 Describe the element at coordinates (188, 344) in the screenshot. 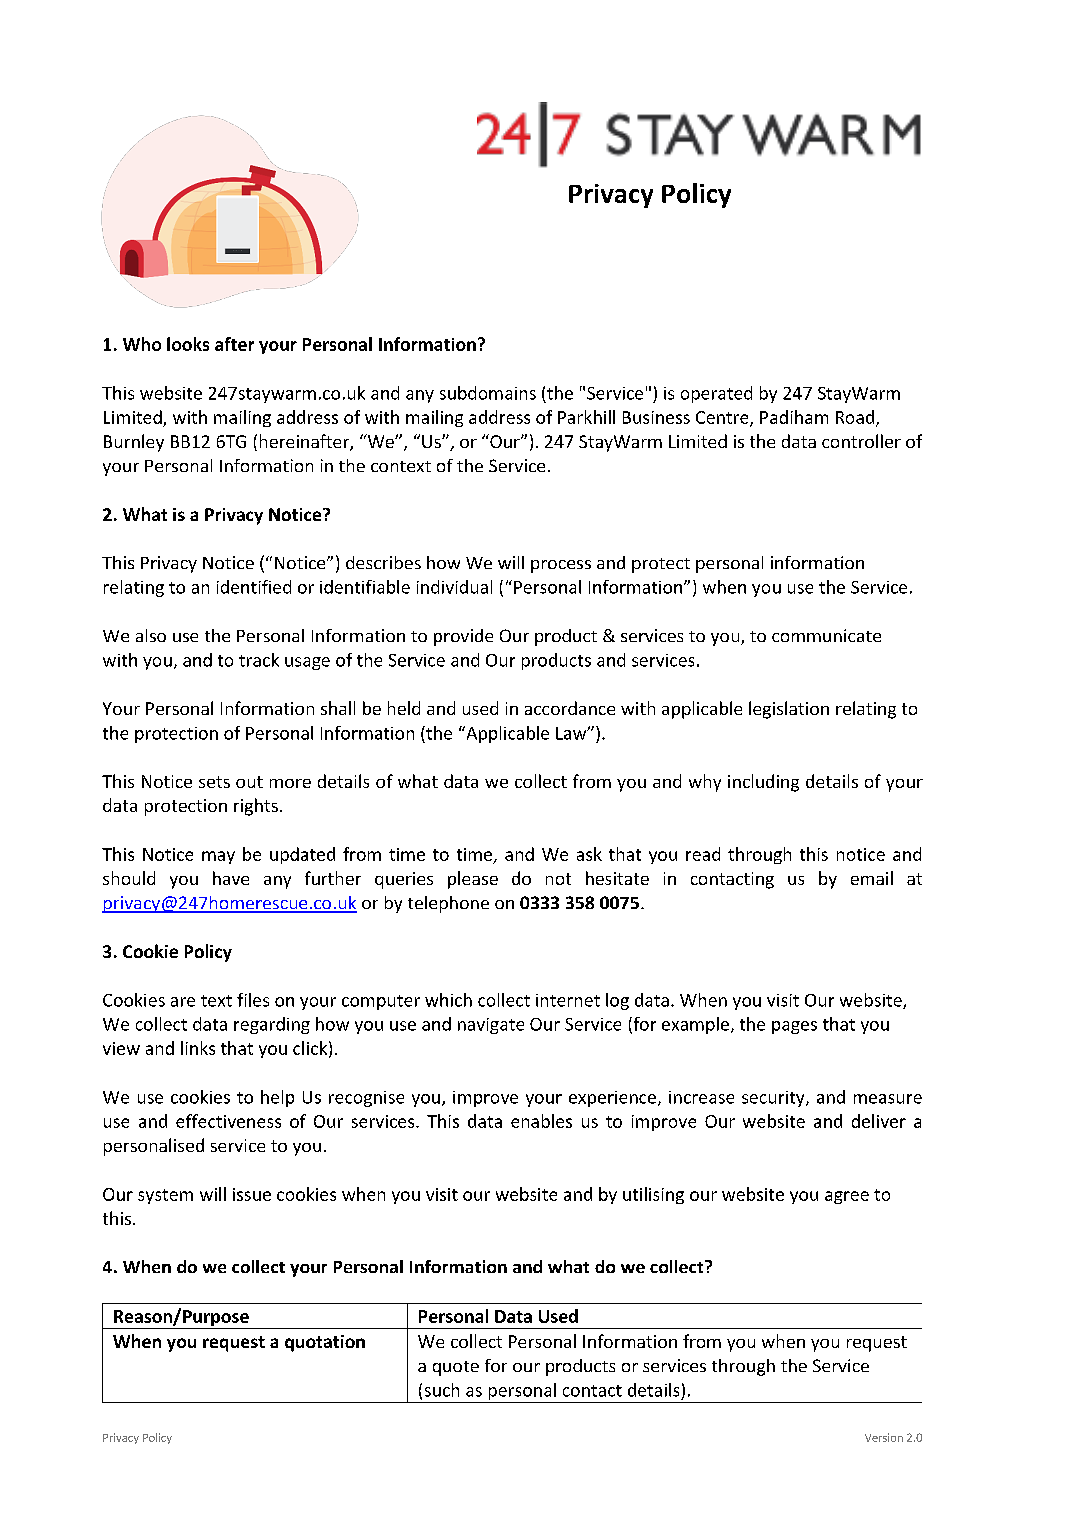

I see `looks` at that location.
